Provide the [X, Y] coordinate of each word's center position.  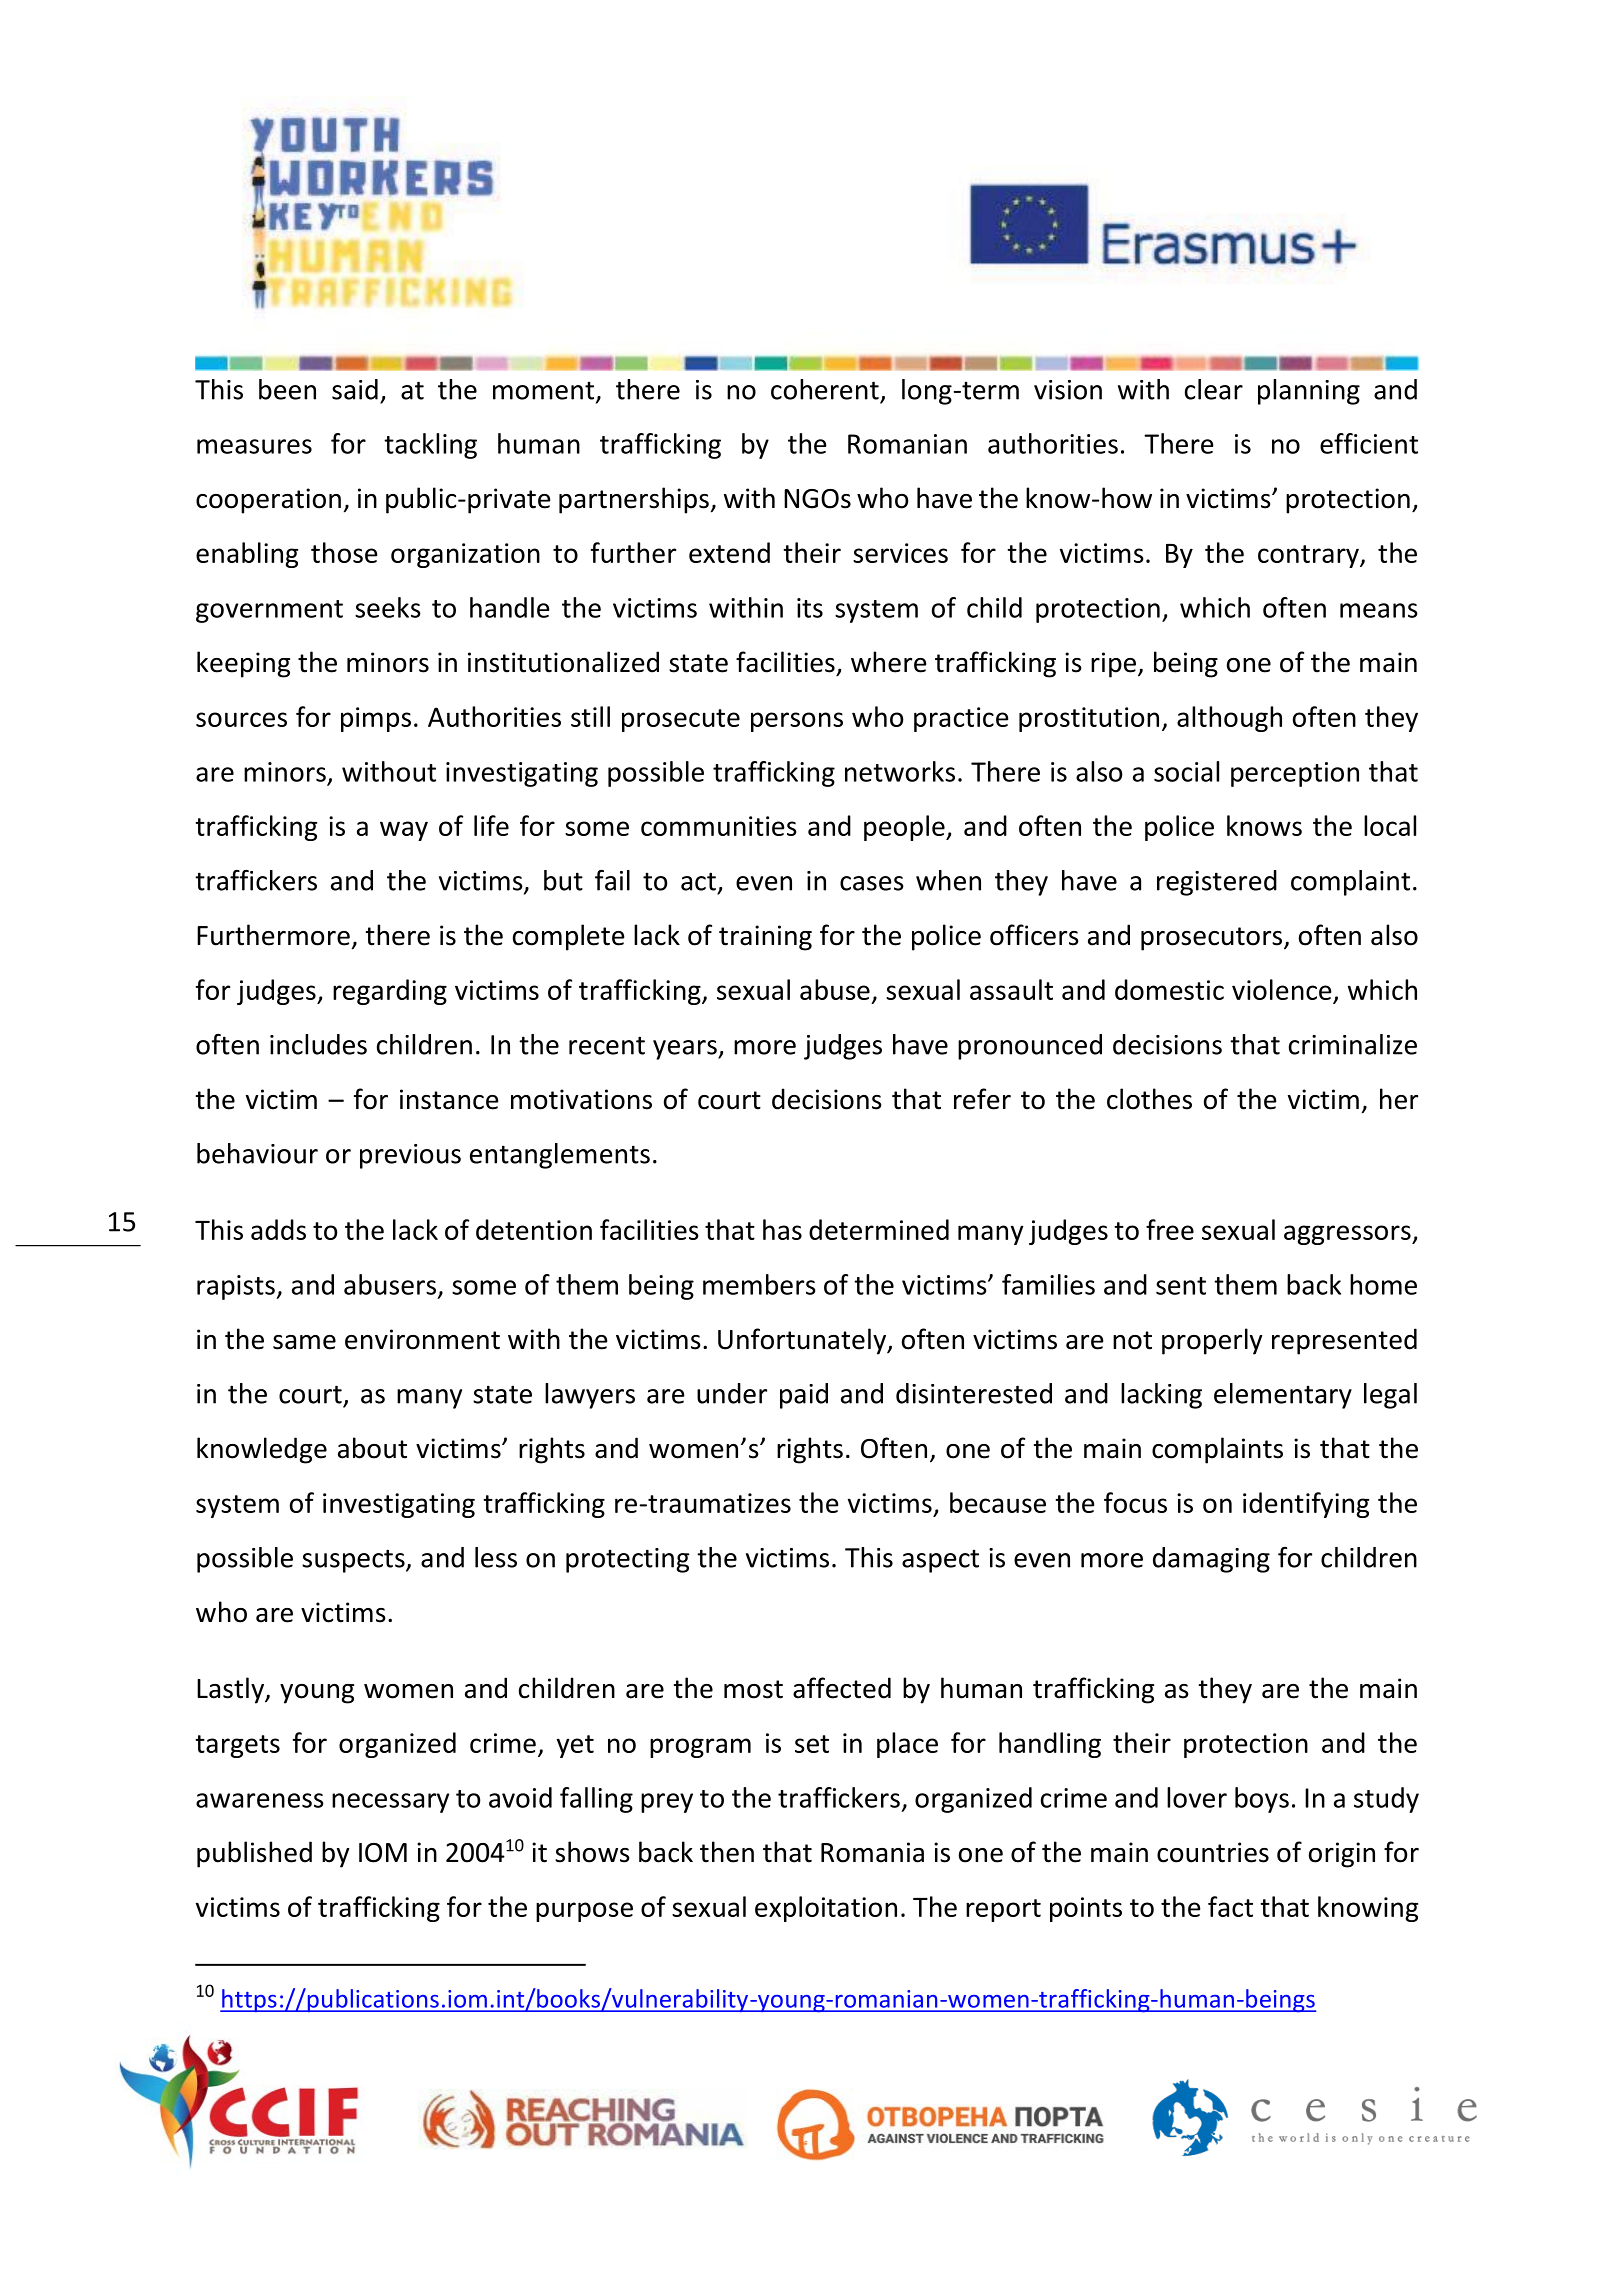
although [1229, 719]
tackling [430, 446]
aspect [940, 1561]
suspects [354, 1561]
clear [1214, 389]
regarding [390, 992]
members [759, 1284]
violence [1282, 989]
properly [1212, 1341]
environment [422, 1339]
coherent [825, 389]
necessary [390, 1803]
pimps [376, 719]
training [765, 938]
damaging [1211, 1560]
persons [797, 722]
